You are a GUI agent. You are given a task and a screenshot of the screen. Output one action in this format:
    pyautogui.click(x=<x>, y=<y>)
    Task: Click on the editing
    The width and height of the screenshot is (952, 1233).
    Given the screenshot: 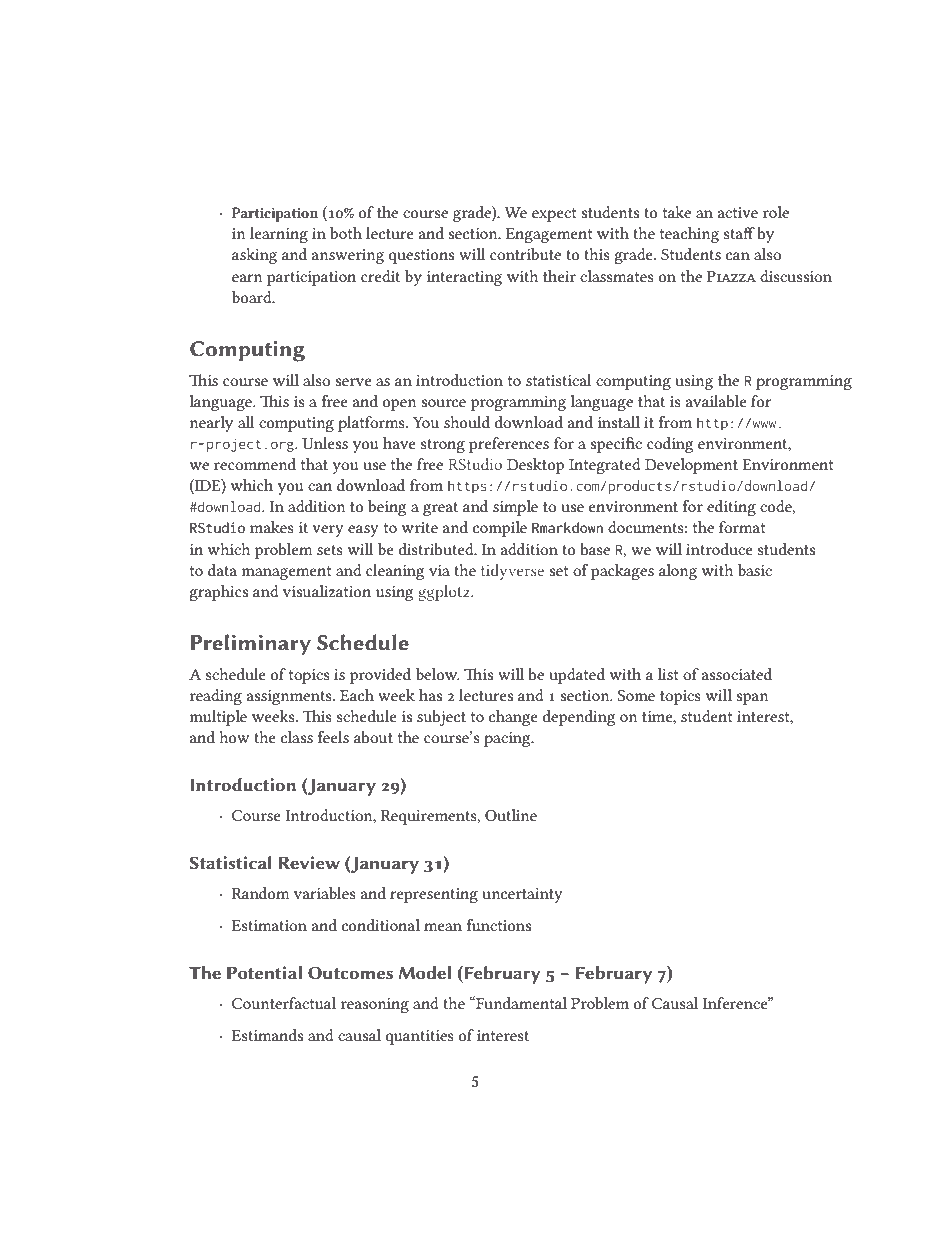 What is the action you would take?
    pyautogui.click(x=731, y=508)
